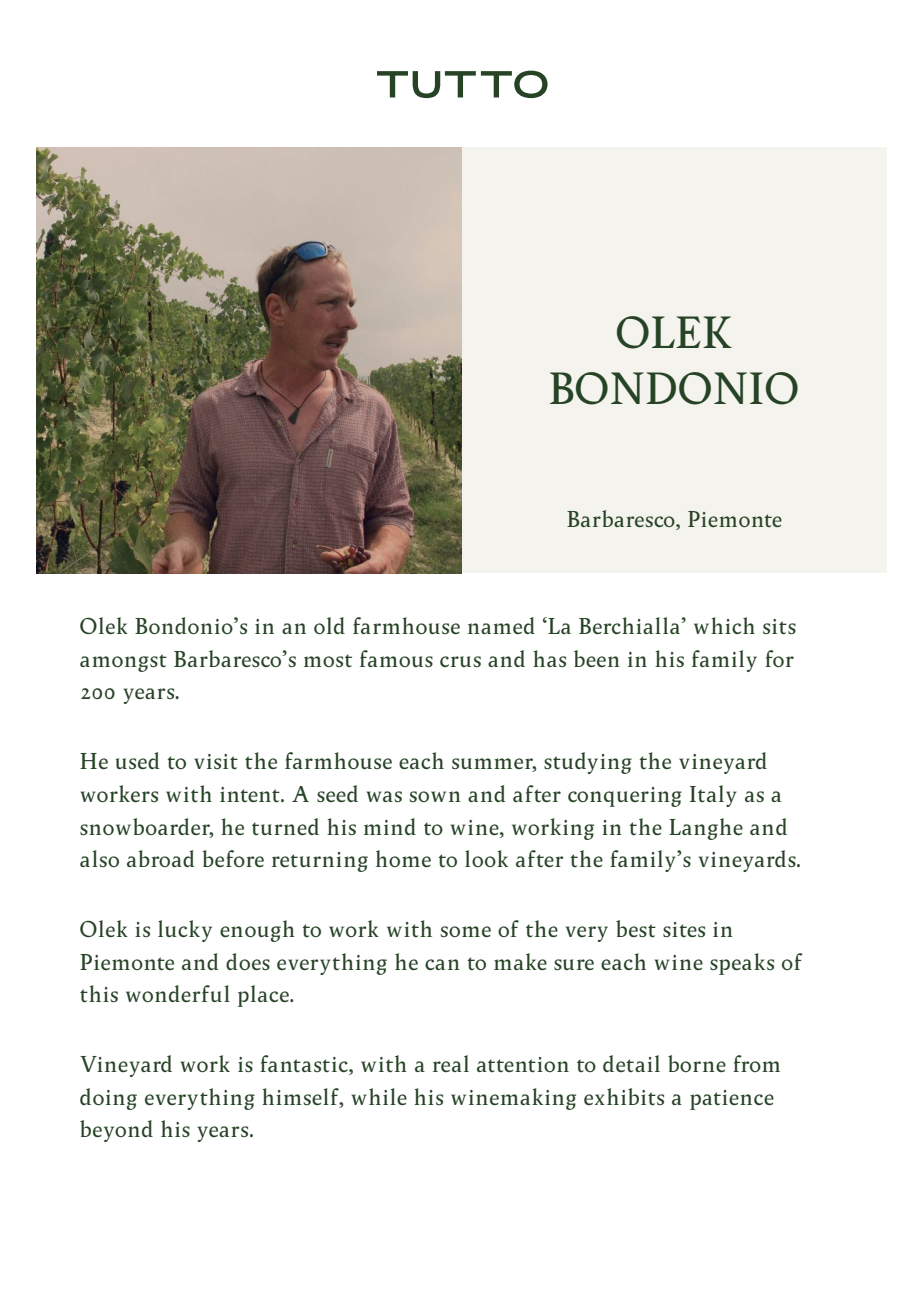 This image has height=1308, width=924. I want to click on does, so click(248, 961).
